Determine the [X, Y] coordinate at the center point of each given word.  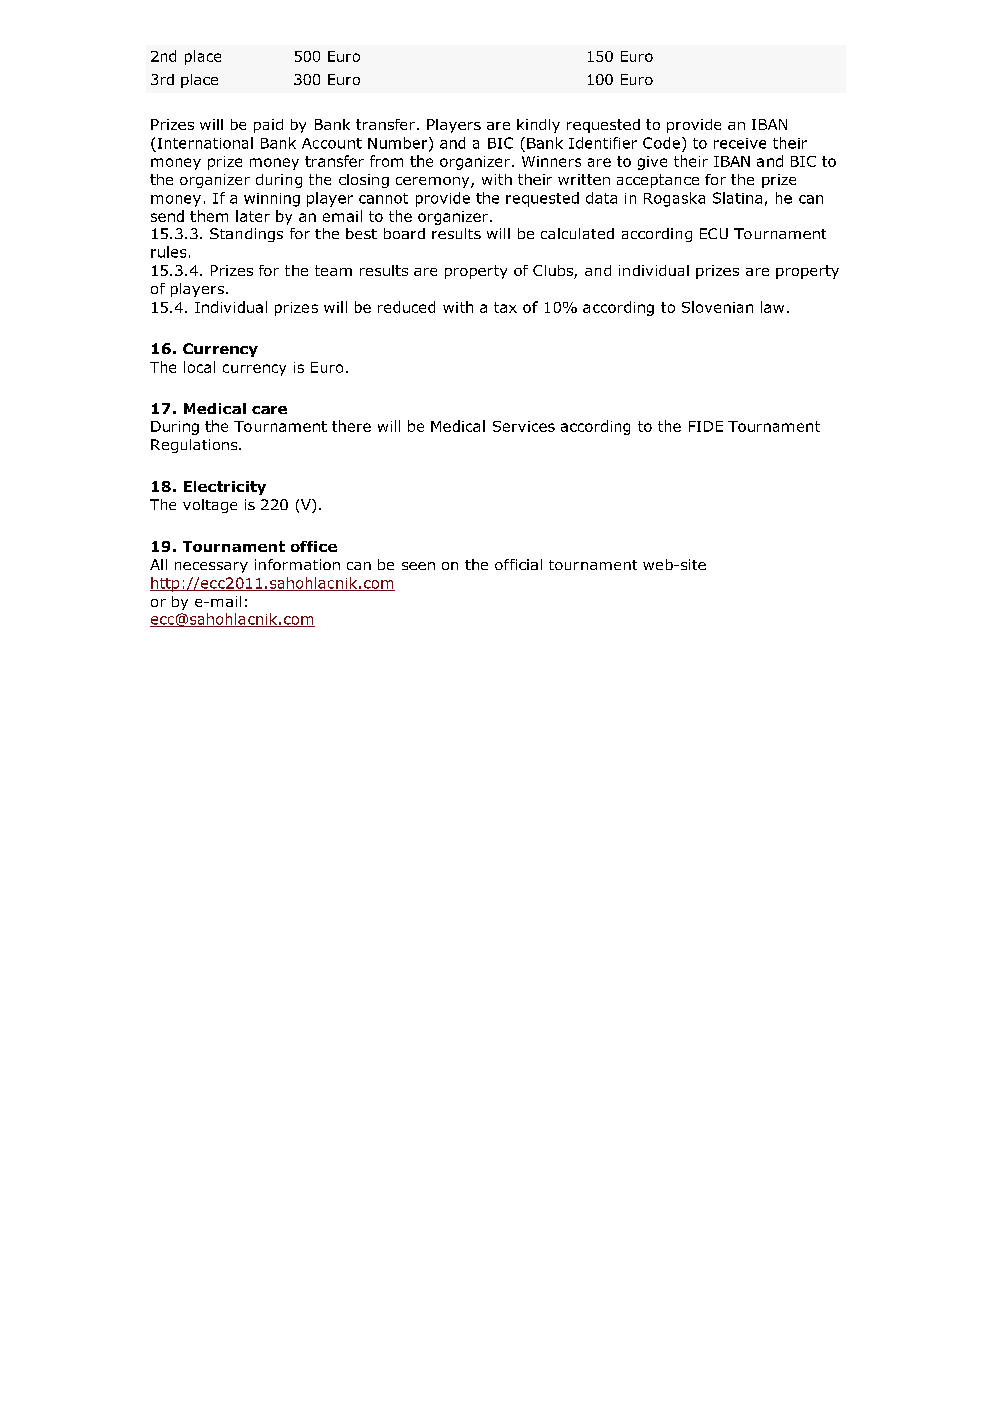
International [205, 143]
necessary [211, 567]
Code [661, 143]
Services [524, 426]
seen [418, 566]
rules [168, 252]
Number [399, 144]
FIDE [706, 426]
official [518, 564]
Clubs [554, 272]
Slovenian [717, 307]
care [269, 410]
